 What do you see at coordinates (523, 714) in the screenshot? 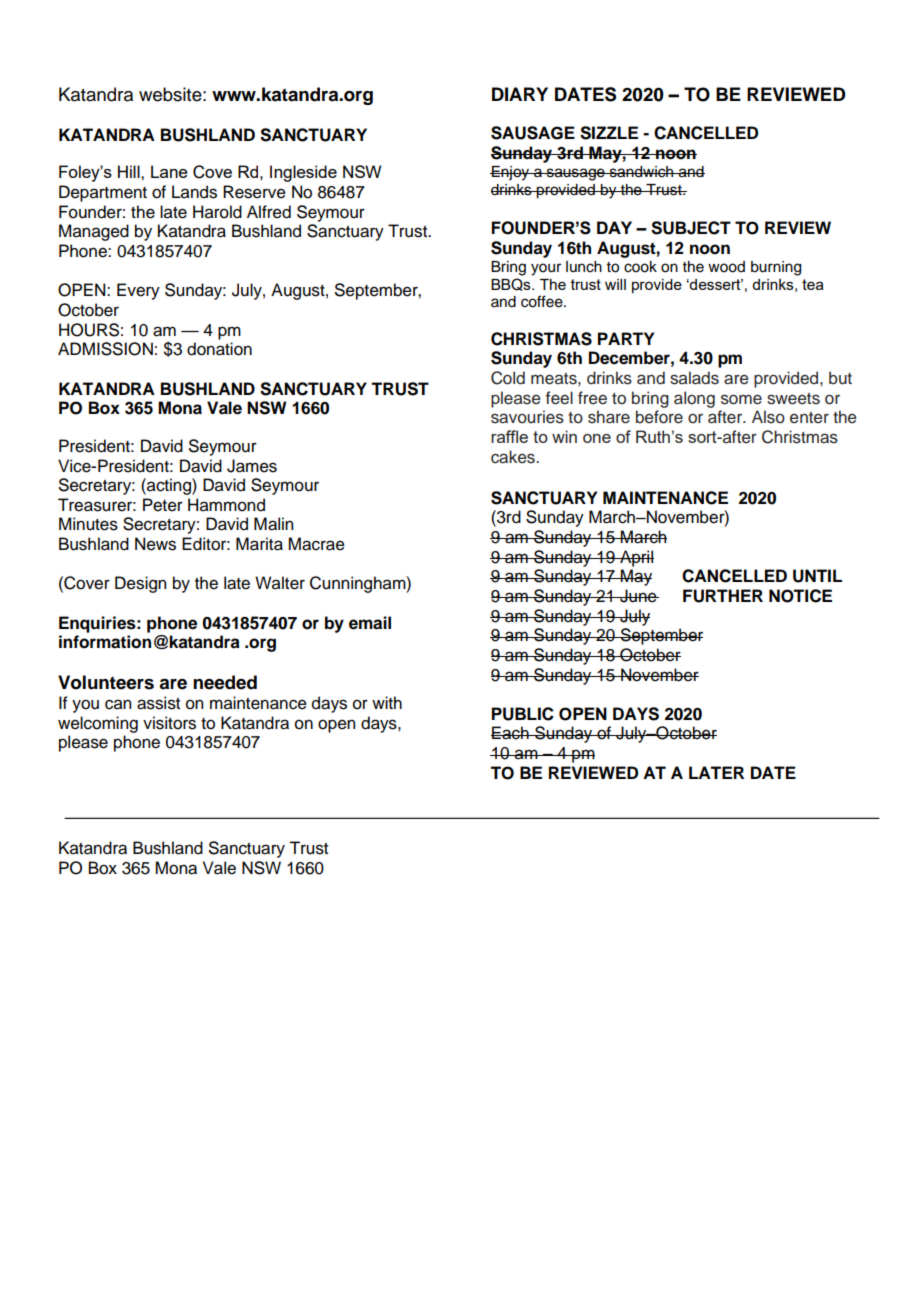
I see `PUBLIC` at bounding box center [523, 714].
